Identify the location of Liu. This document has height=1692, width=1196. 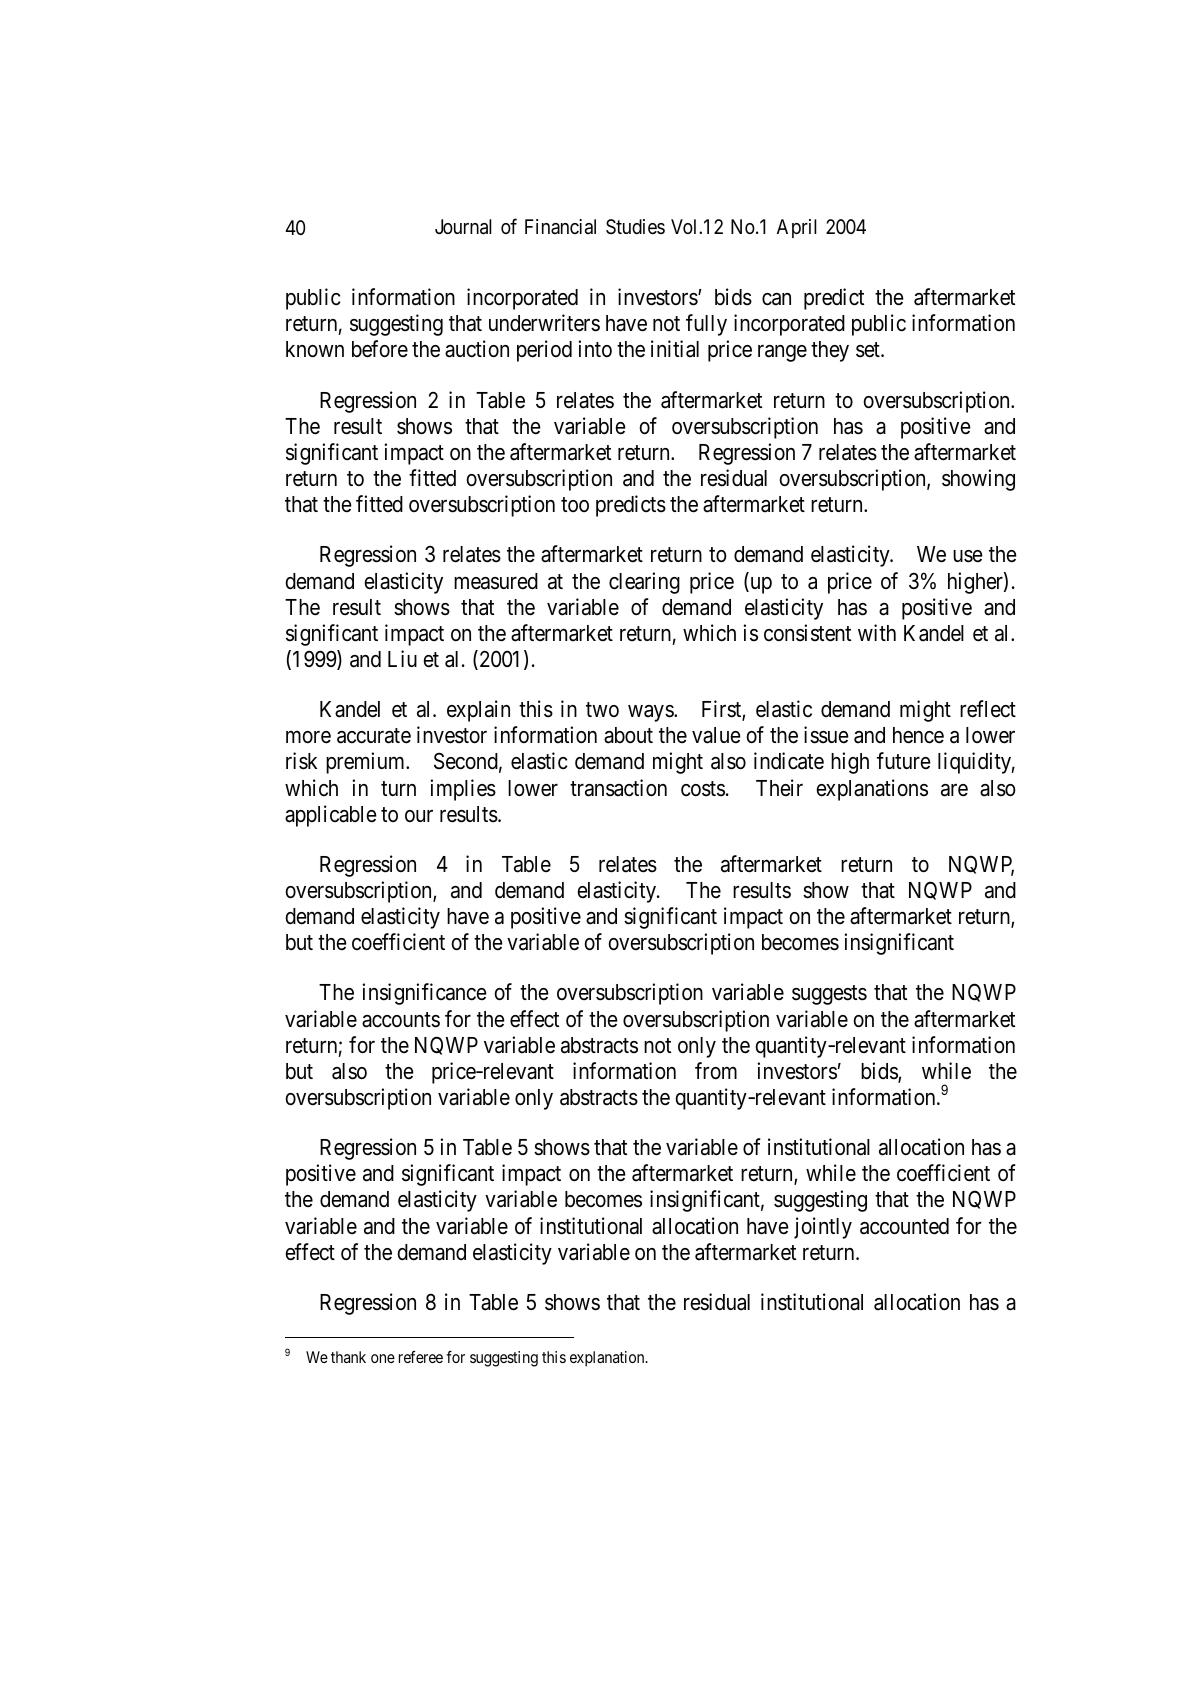
(402, 658).
